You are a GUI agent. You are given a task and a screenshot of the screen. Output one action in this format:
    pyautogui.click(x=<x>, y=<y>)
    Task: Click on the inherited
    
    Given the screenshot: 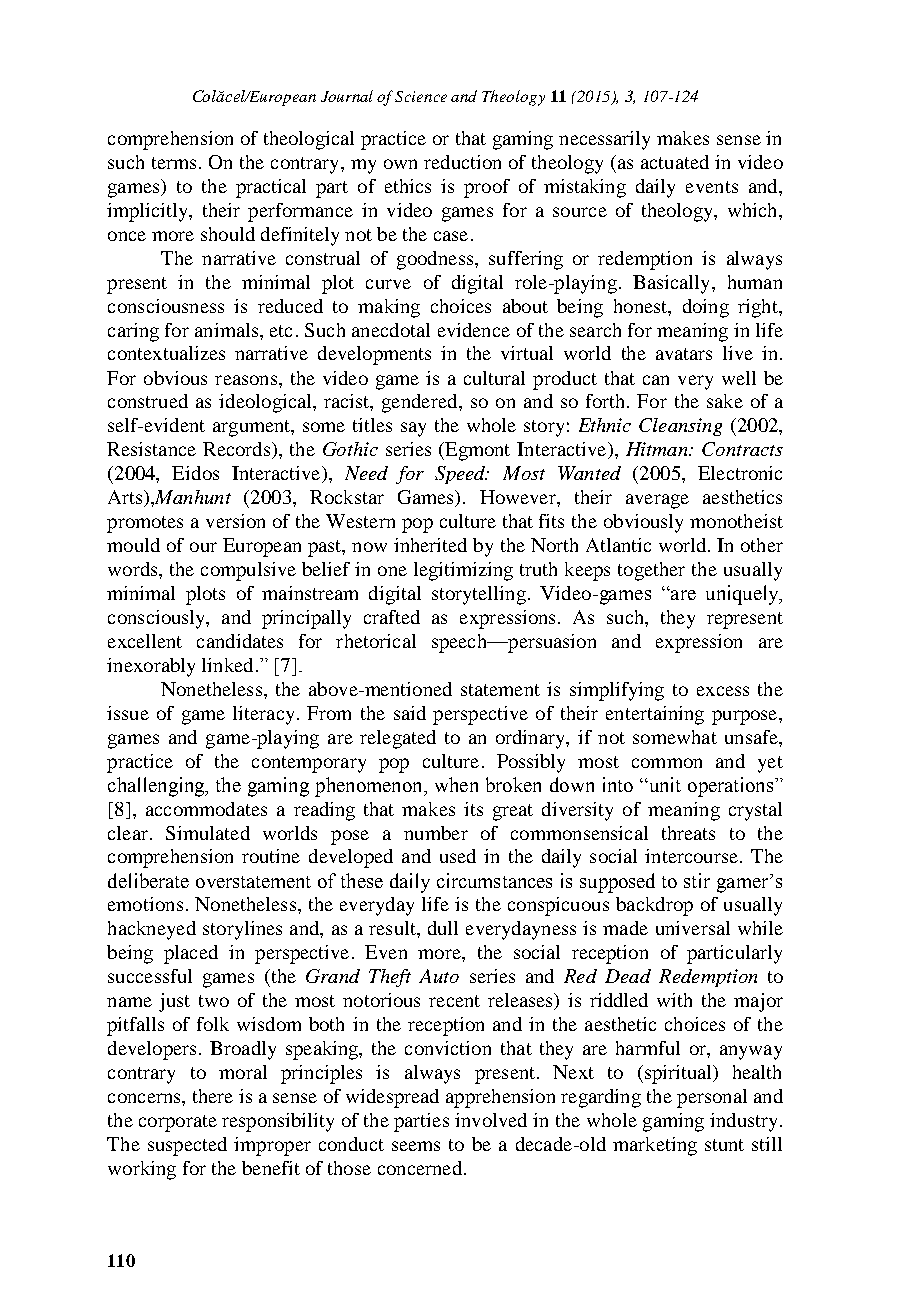 What is the action you would take?
    pyautogui.click(x=430, y=545)
